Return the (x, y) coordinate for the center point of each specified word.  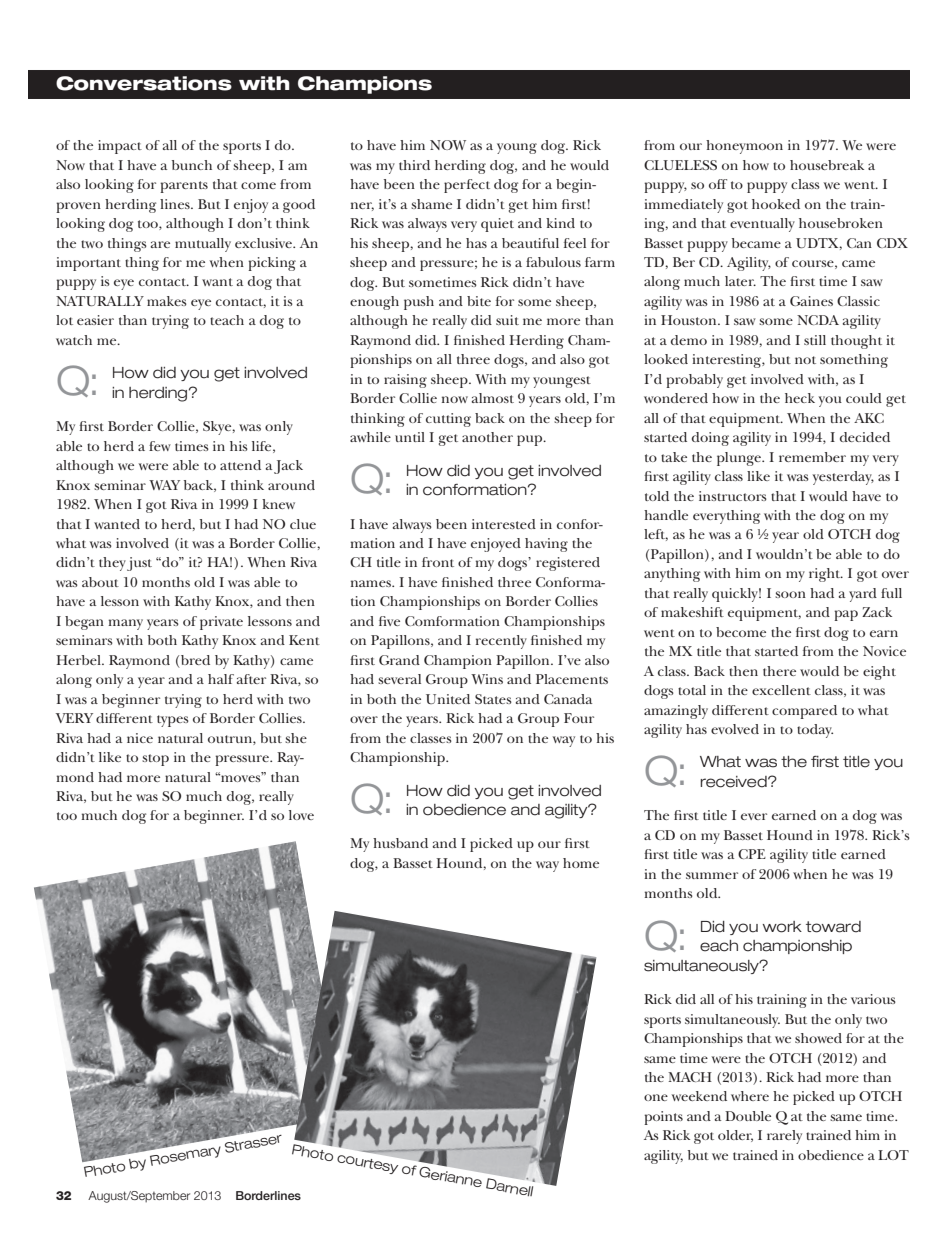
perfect (467, 186)
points (663, 1118)
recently (501, 642)
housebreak (827, 165)
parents (184, 187)
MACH (690, 1077)
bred (195, 660)
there (779, 671)
